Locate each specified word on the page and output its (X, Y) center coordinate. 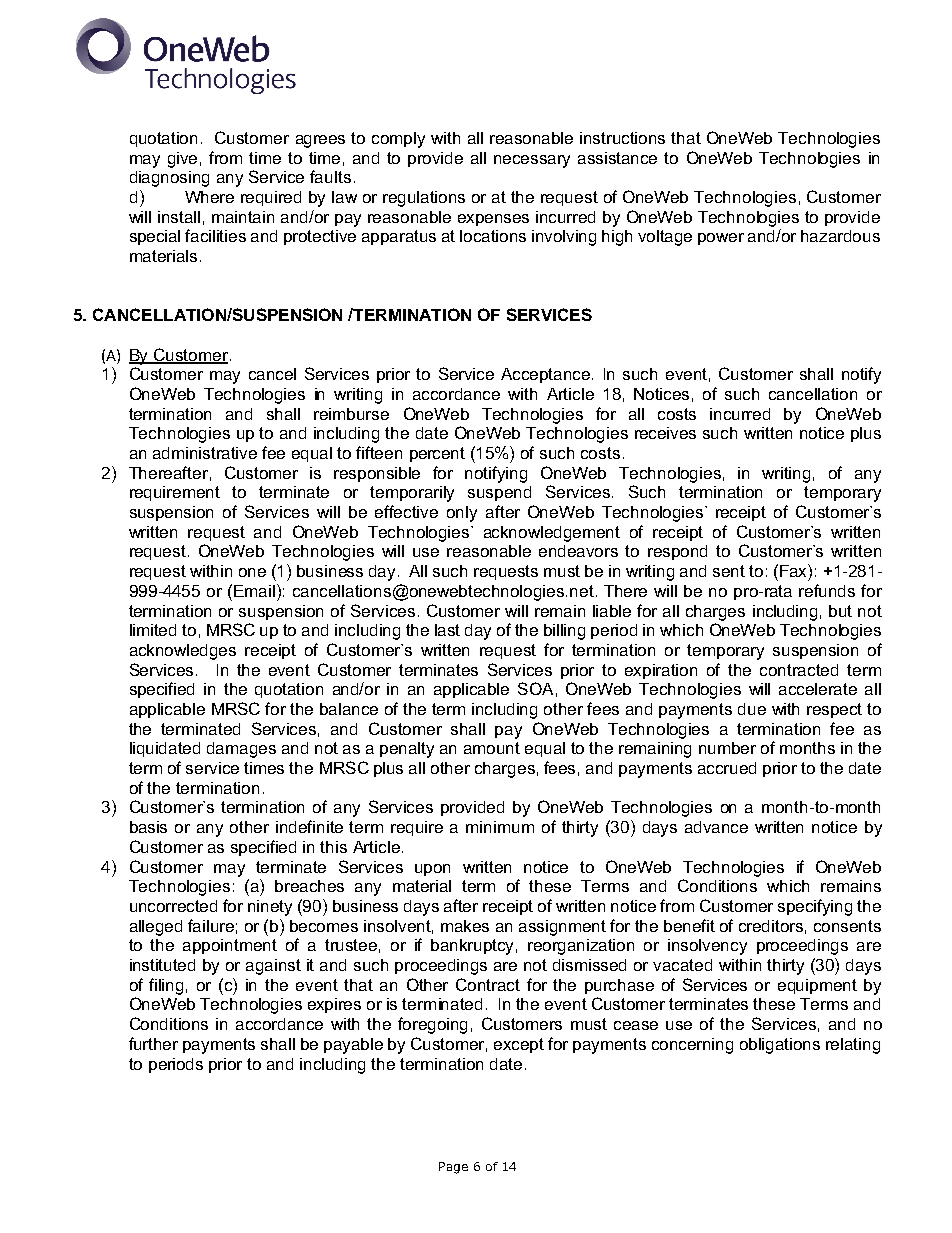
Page (453, 1168)
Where (209, 197)
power (721, 239)
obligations (780, 1046)
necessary (532, 161)
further (153, 1043)
